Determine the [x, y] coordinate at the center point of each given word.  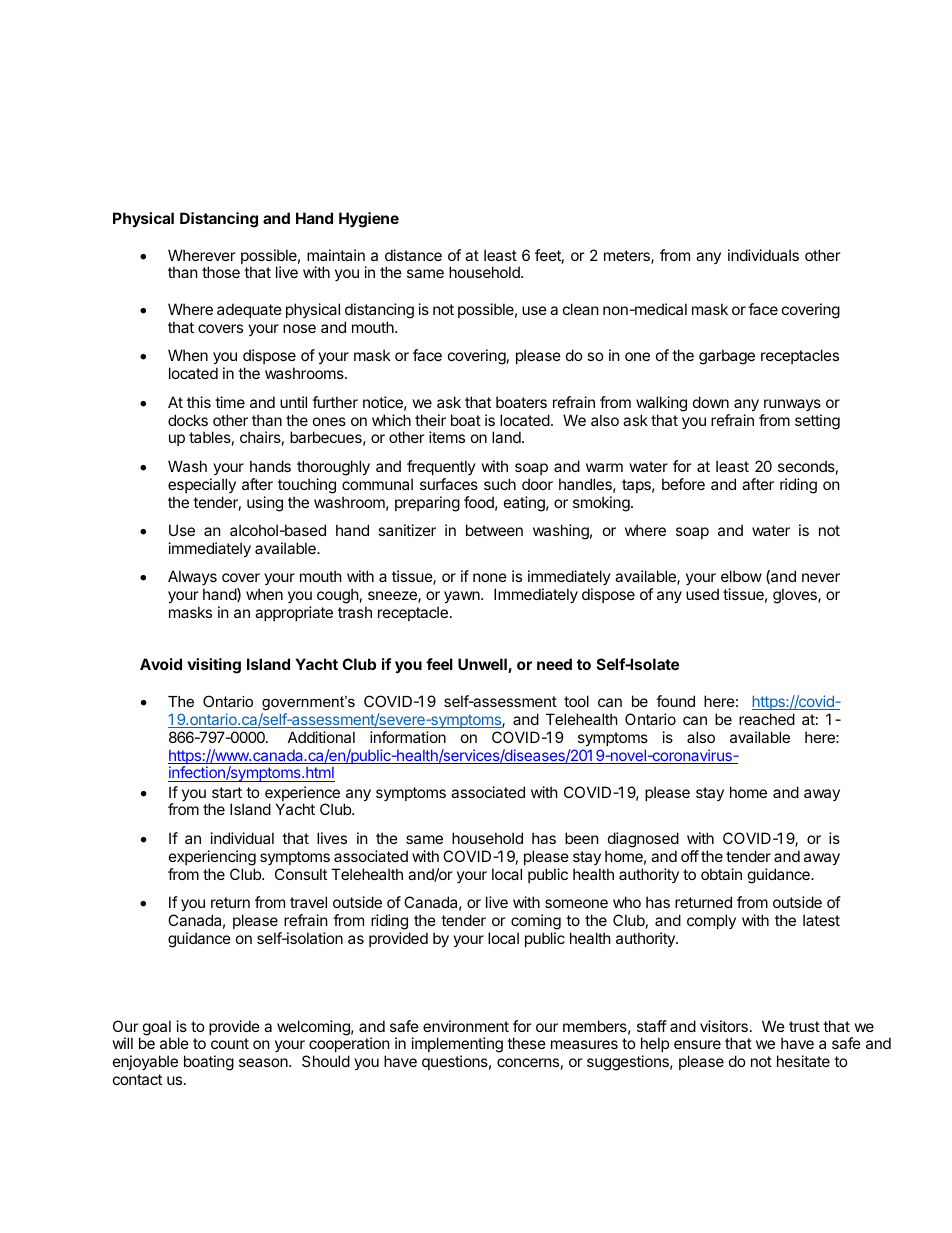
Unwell [483, 665]
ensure [697, 1044]
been [582, 838]
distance [413, 255]
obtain [721, 874]
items [447, 437]
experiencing [212, 858]
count [230, 1043]
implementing [457, 1046]
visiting [214, 666]
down [711, 402]
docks [188, 420]
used [702, 594]
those [221, 272]
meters [628, 257]
